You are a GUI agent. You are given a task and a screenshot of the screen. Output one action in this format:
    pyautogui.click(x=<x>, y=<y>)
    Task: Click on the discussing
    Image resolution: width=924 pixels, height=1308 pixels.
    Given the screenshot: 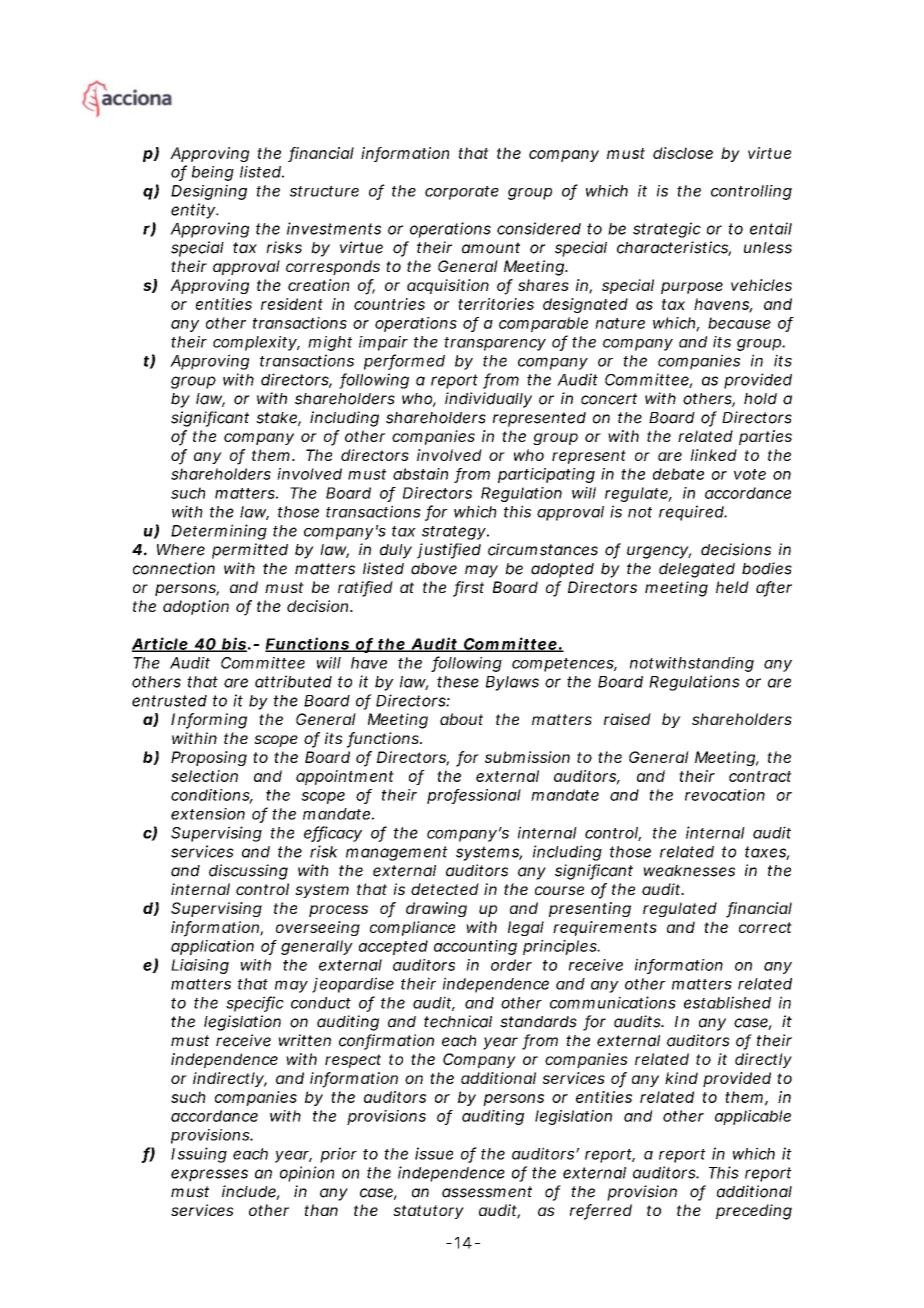 What is the action you would take?
    pyautogui.click(x=248, y=872)
